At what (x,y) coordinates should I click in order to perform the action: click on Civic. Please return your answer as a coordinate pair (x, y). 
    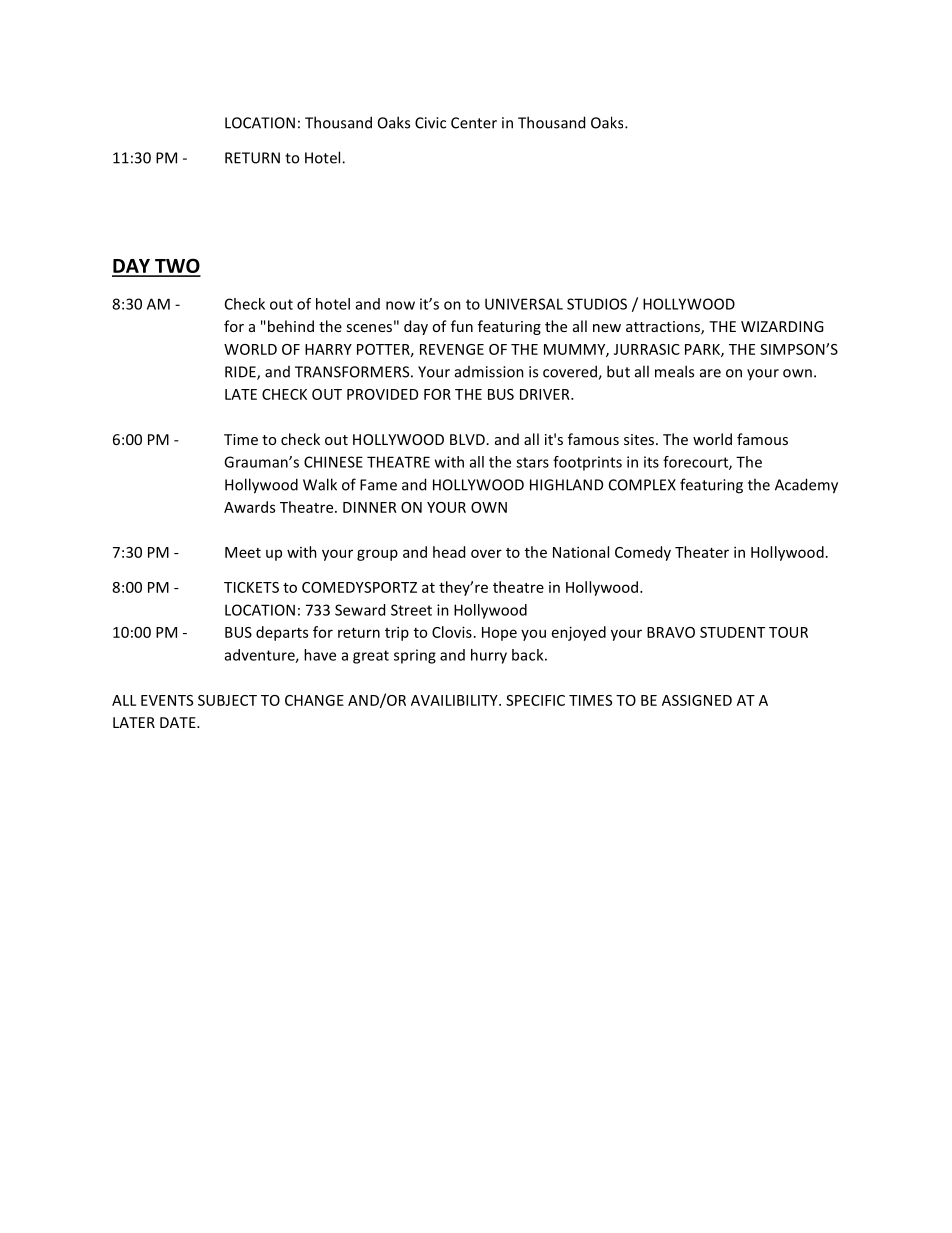
    Looking at the image, I should click on (430, 123).
